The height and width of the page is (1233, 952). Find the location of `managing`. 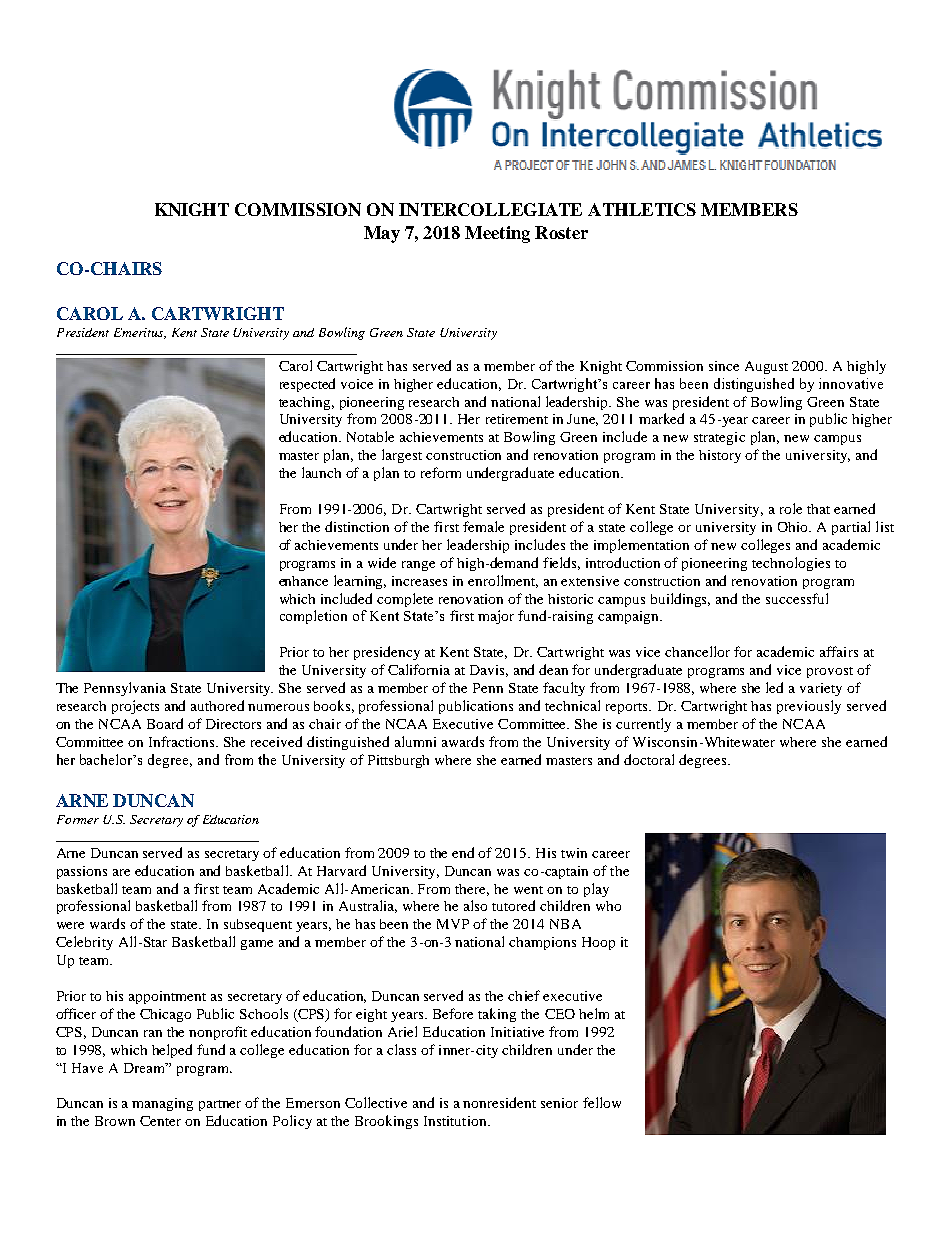

managing is located at coordinates (162, 1104).
